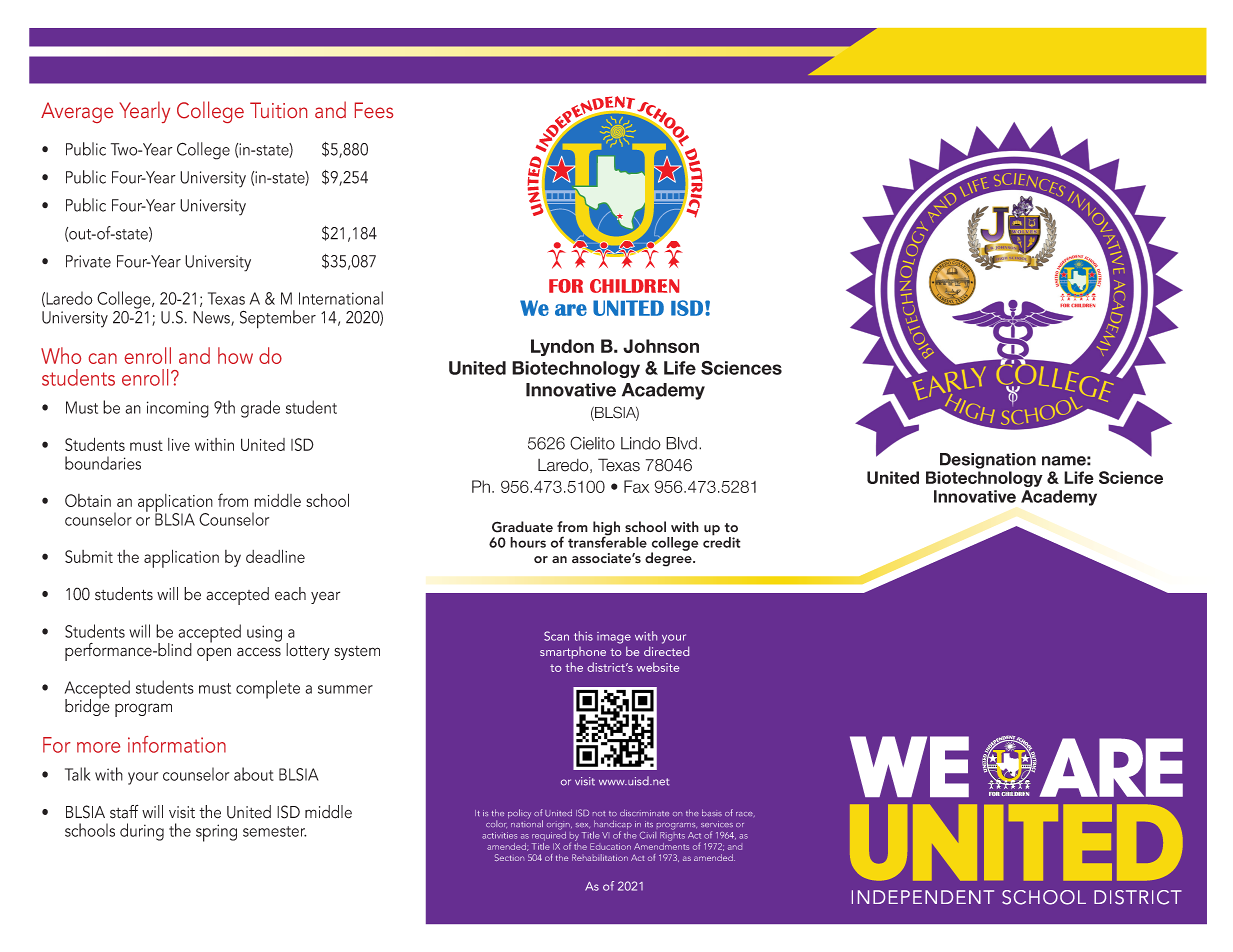 This document has width=1233, height=952. Describe the element at coordinates (142, 832) in the document. I see `during` at that location.
